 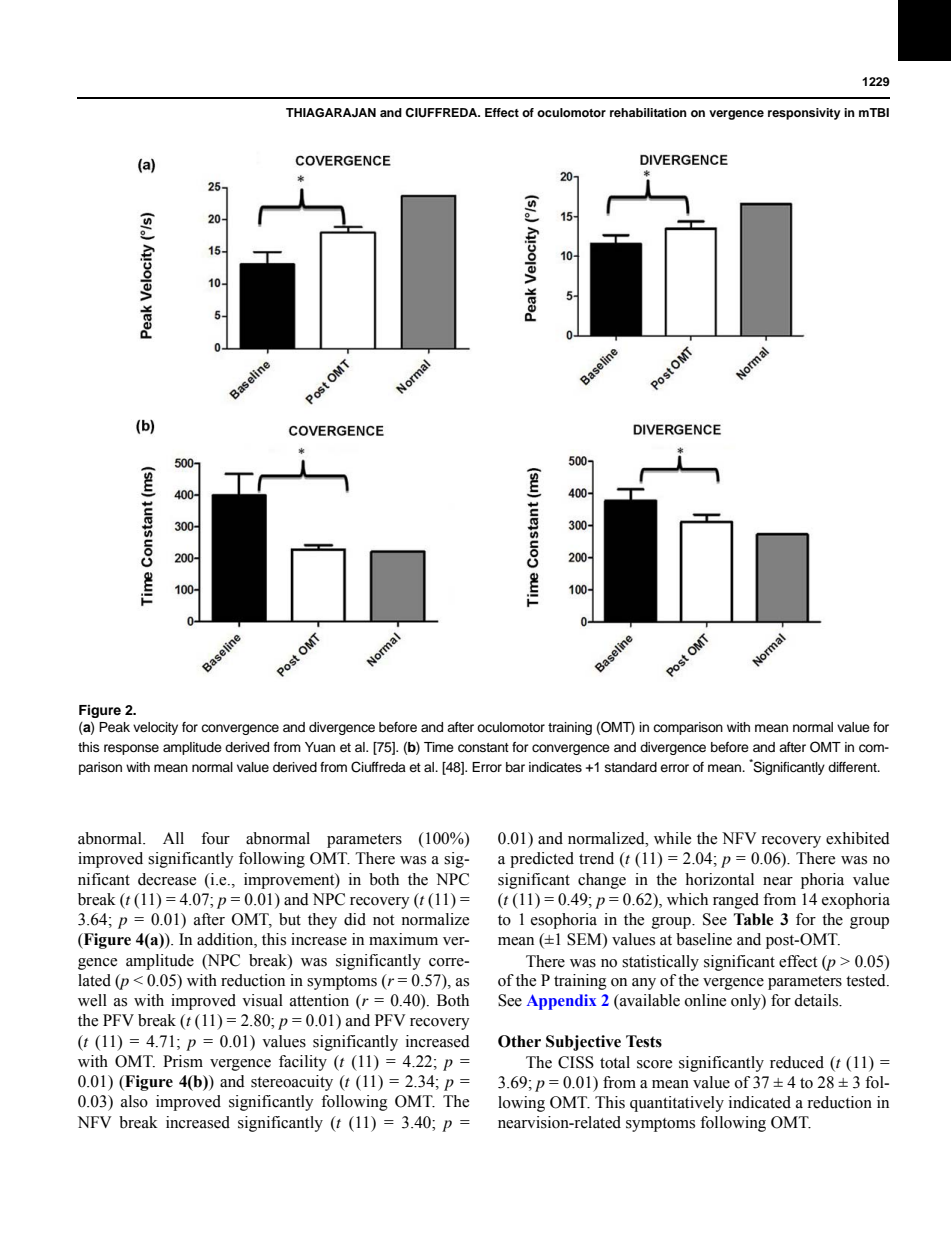 I want to click on different, so click(x=853, y=767).
